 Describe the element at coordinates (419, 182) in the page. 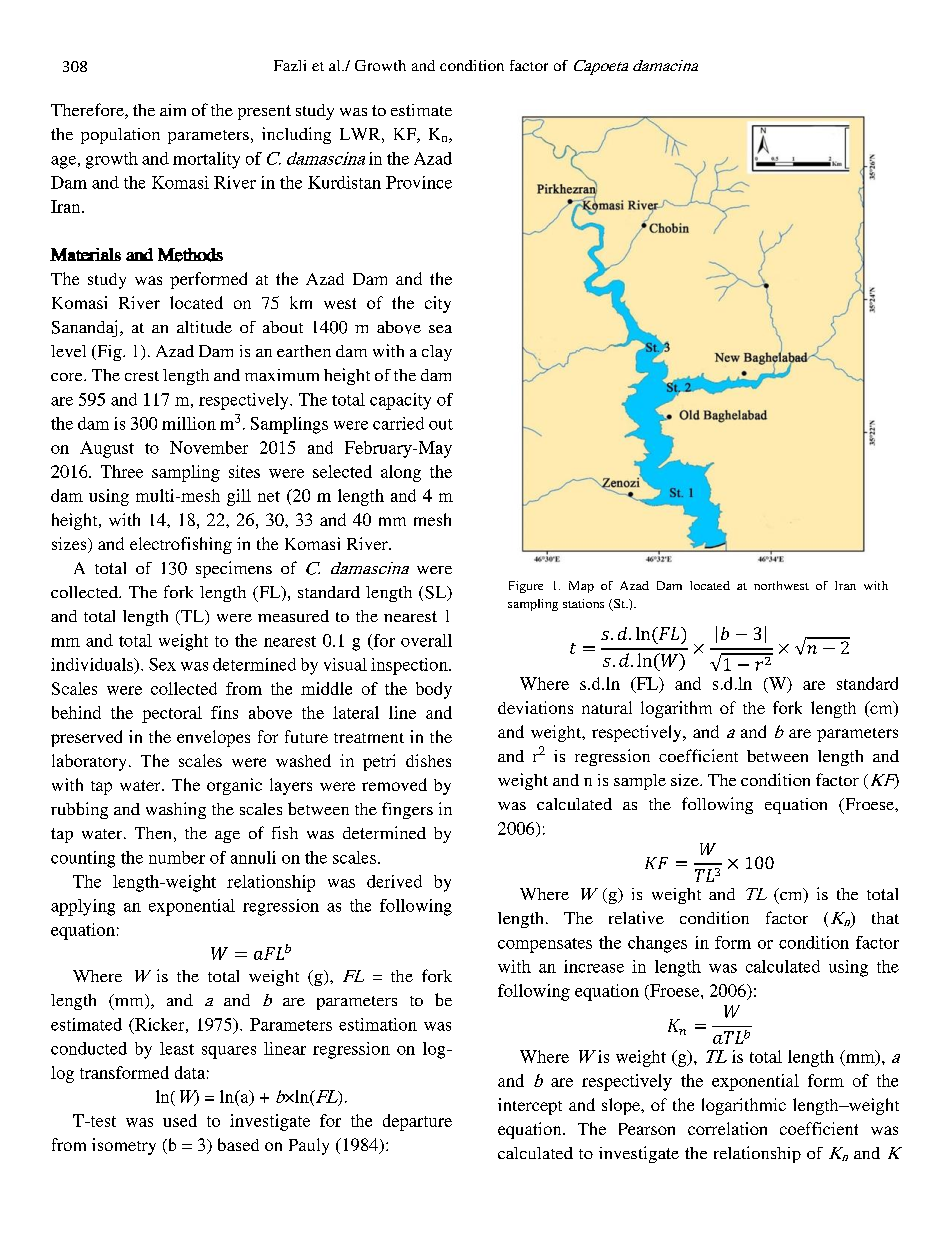

I see `Province` at that location.
